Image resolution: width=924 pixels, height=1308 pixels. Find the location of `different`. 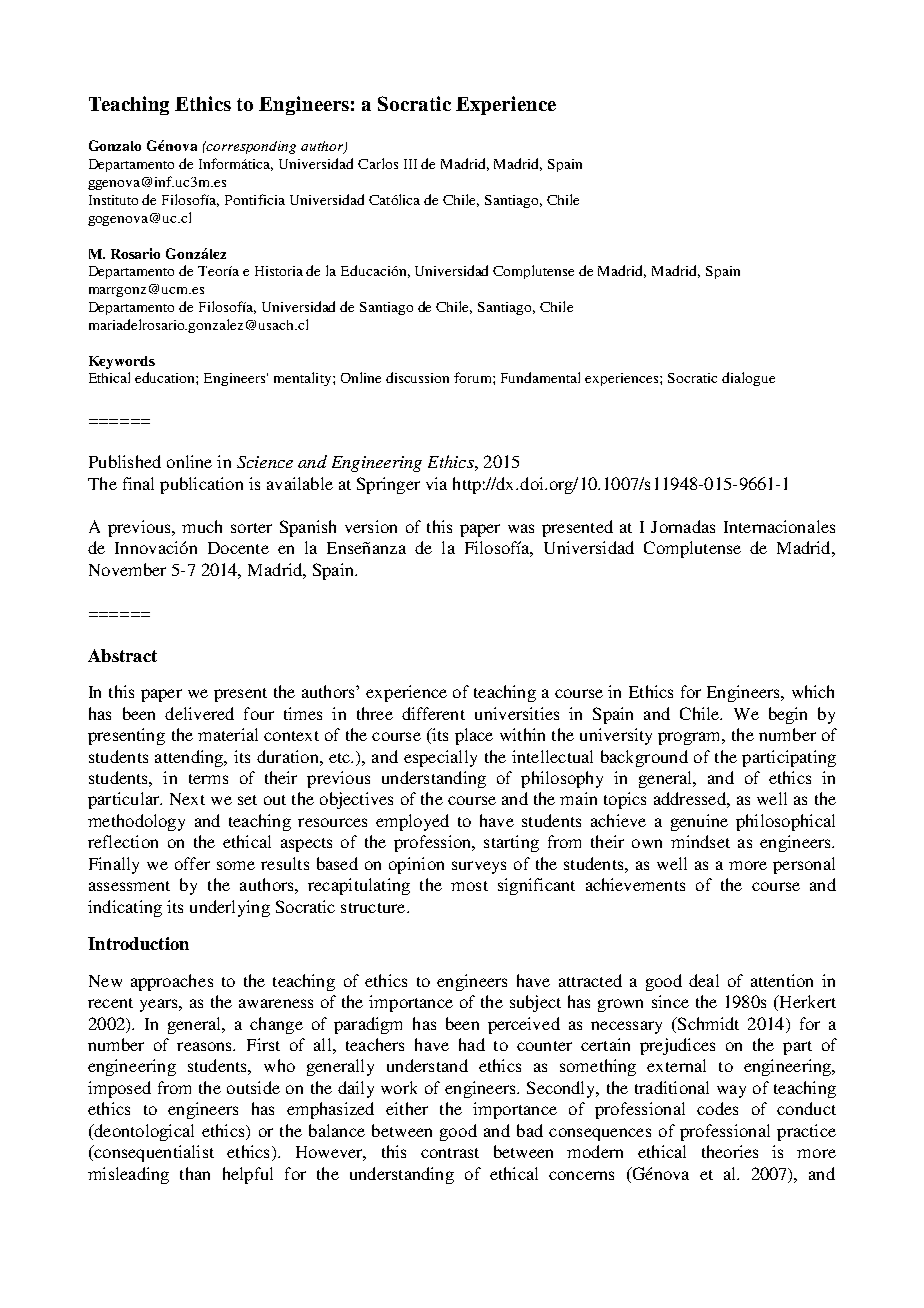

different is located at coordinates (433, 713).
